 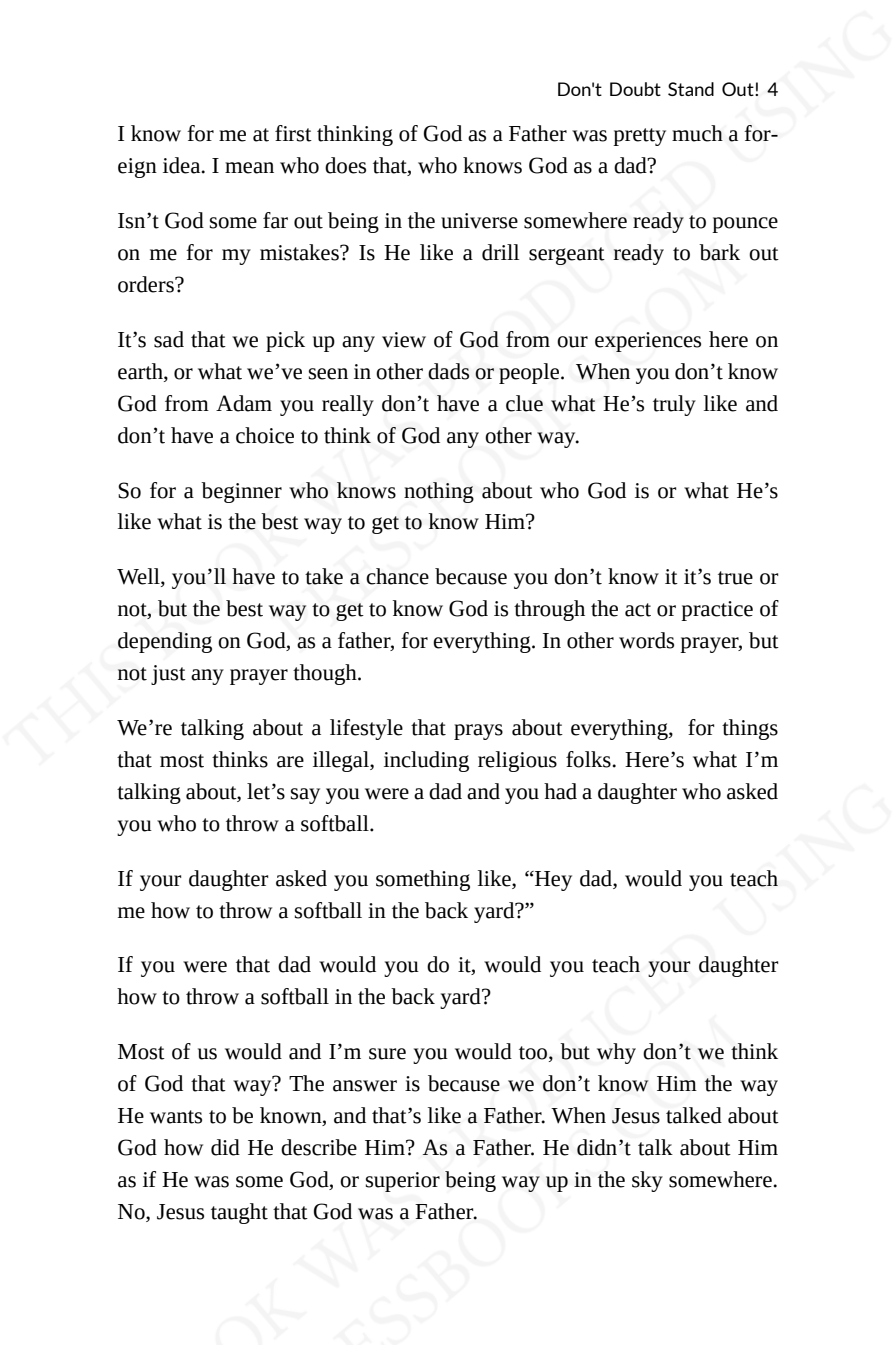 What do you see at coordinates (403, 1182) in the page?
I see `superior` at bounding box center [403, 1182].
